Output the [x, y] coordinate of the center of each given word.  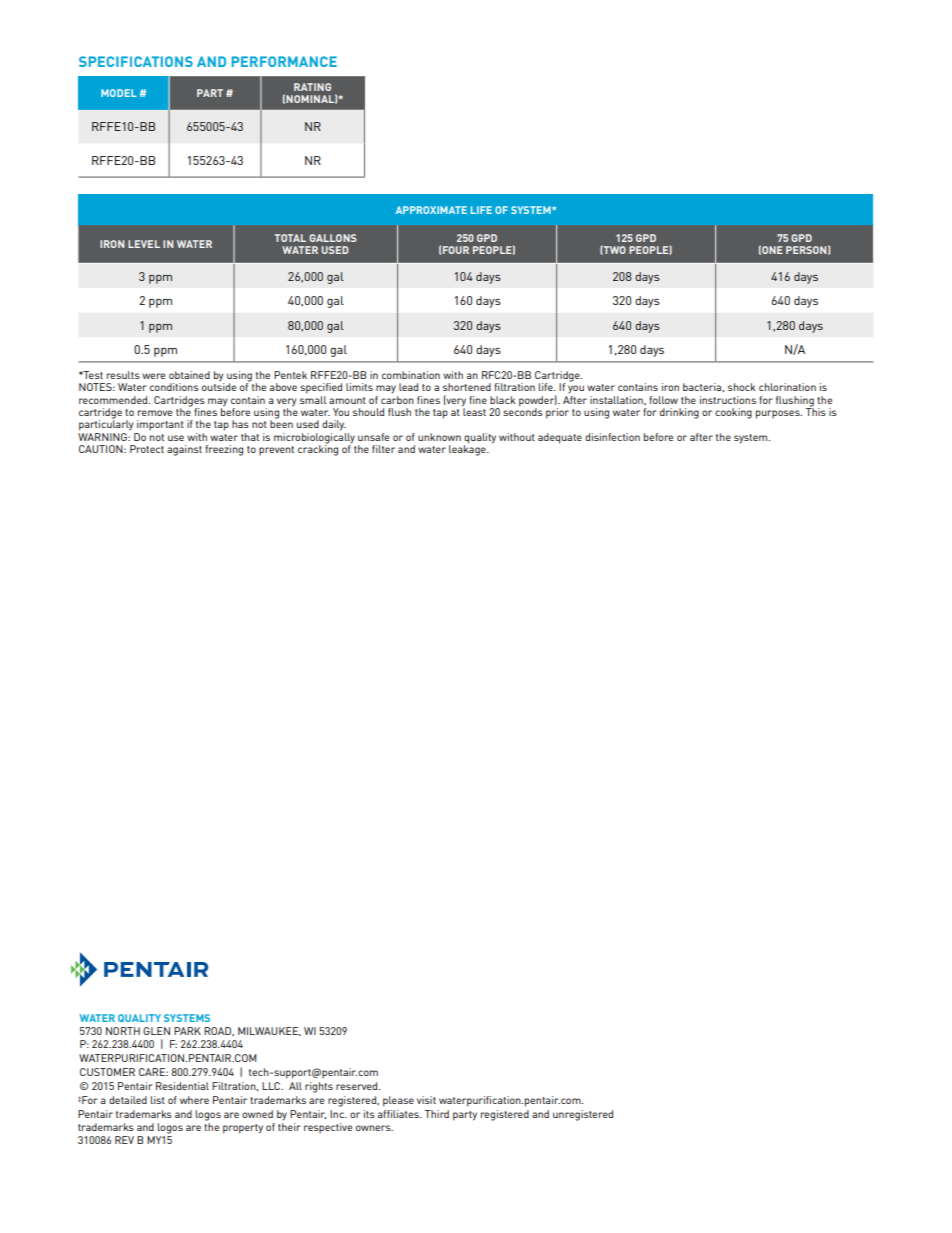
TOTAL [290, 238]
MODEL [119, 93]
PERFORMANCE [284, 61]
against [184, 450]
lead [408, 387]
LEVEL [144, 244]
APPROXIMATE [431, 210]
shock [742, 387]
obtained [189, 375]
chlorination [787, 387]
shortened [467, 387]
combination [411, 375]
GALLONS [332, 238]
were [153, 376]
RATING [312, 87]
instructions [728, 400]
